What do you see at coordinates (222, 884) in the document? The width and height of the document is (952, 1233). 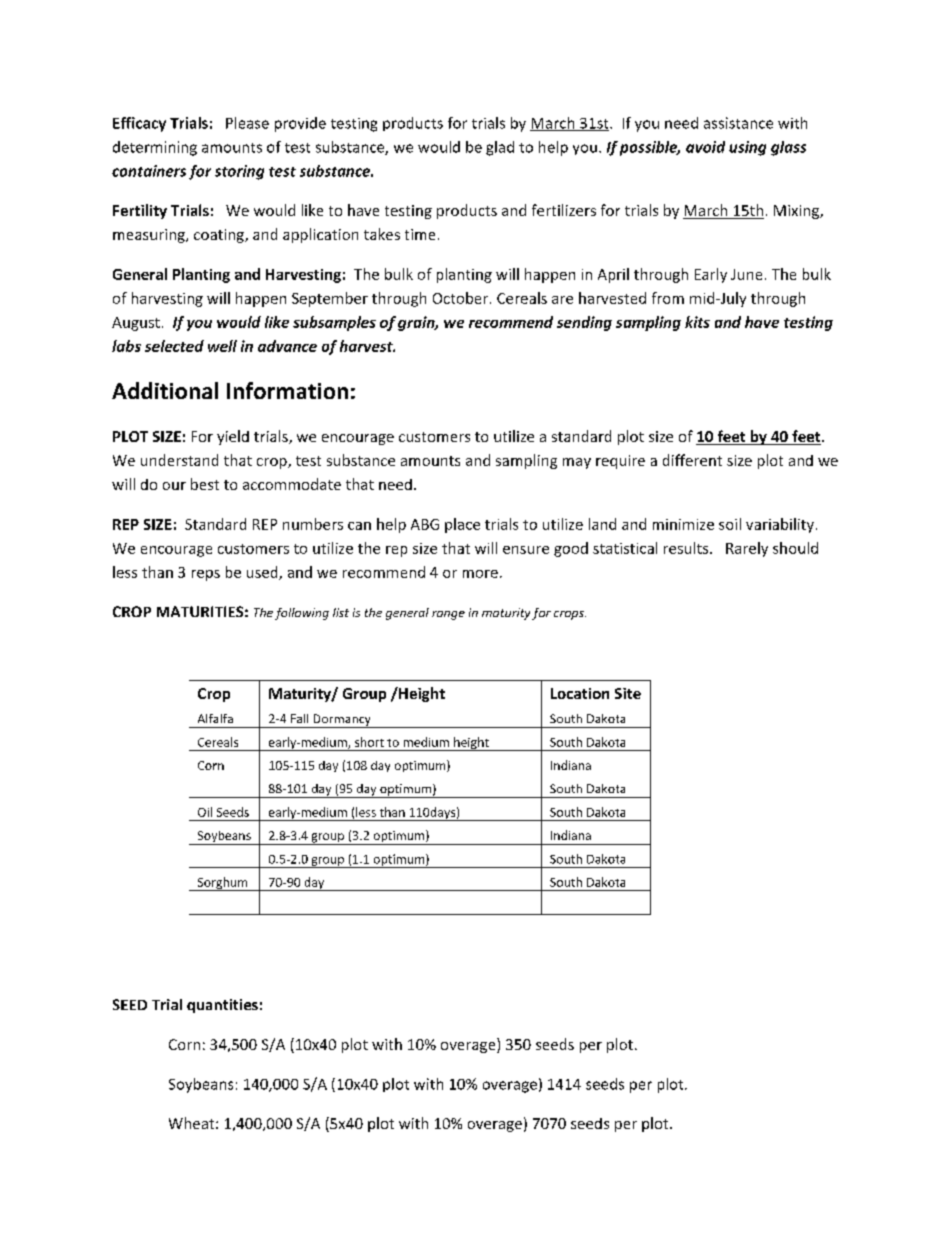 I see `Sorghum` at bounding box center [222, 884].
